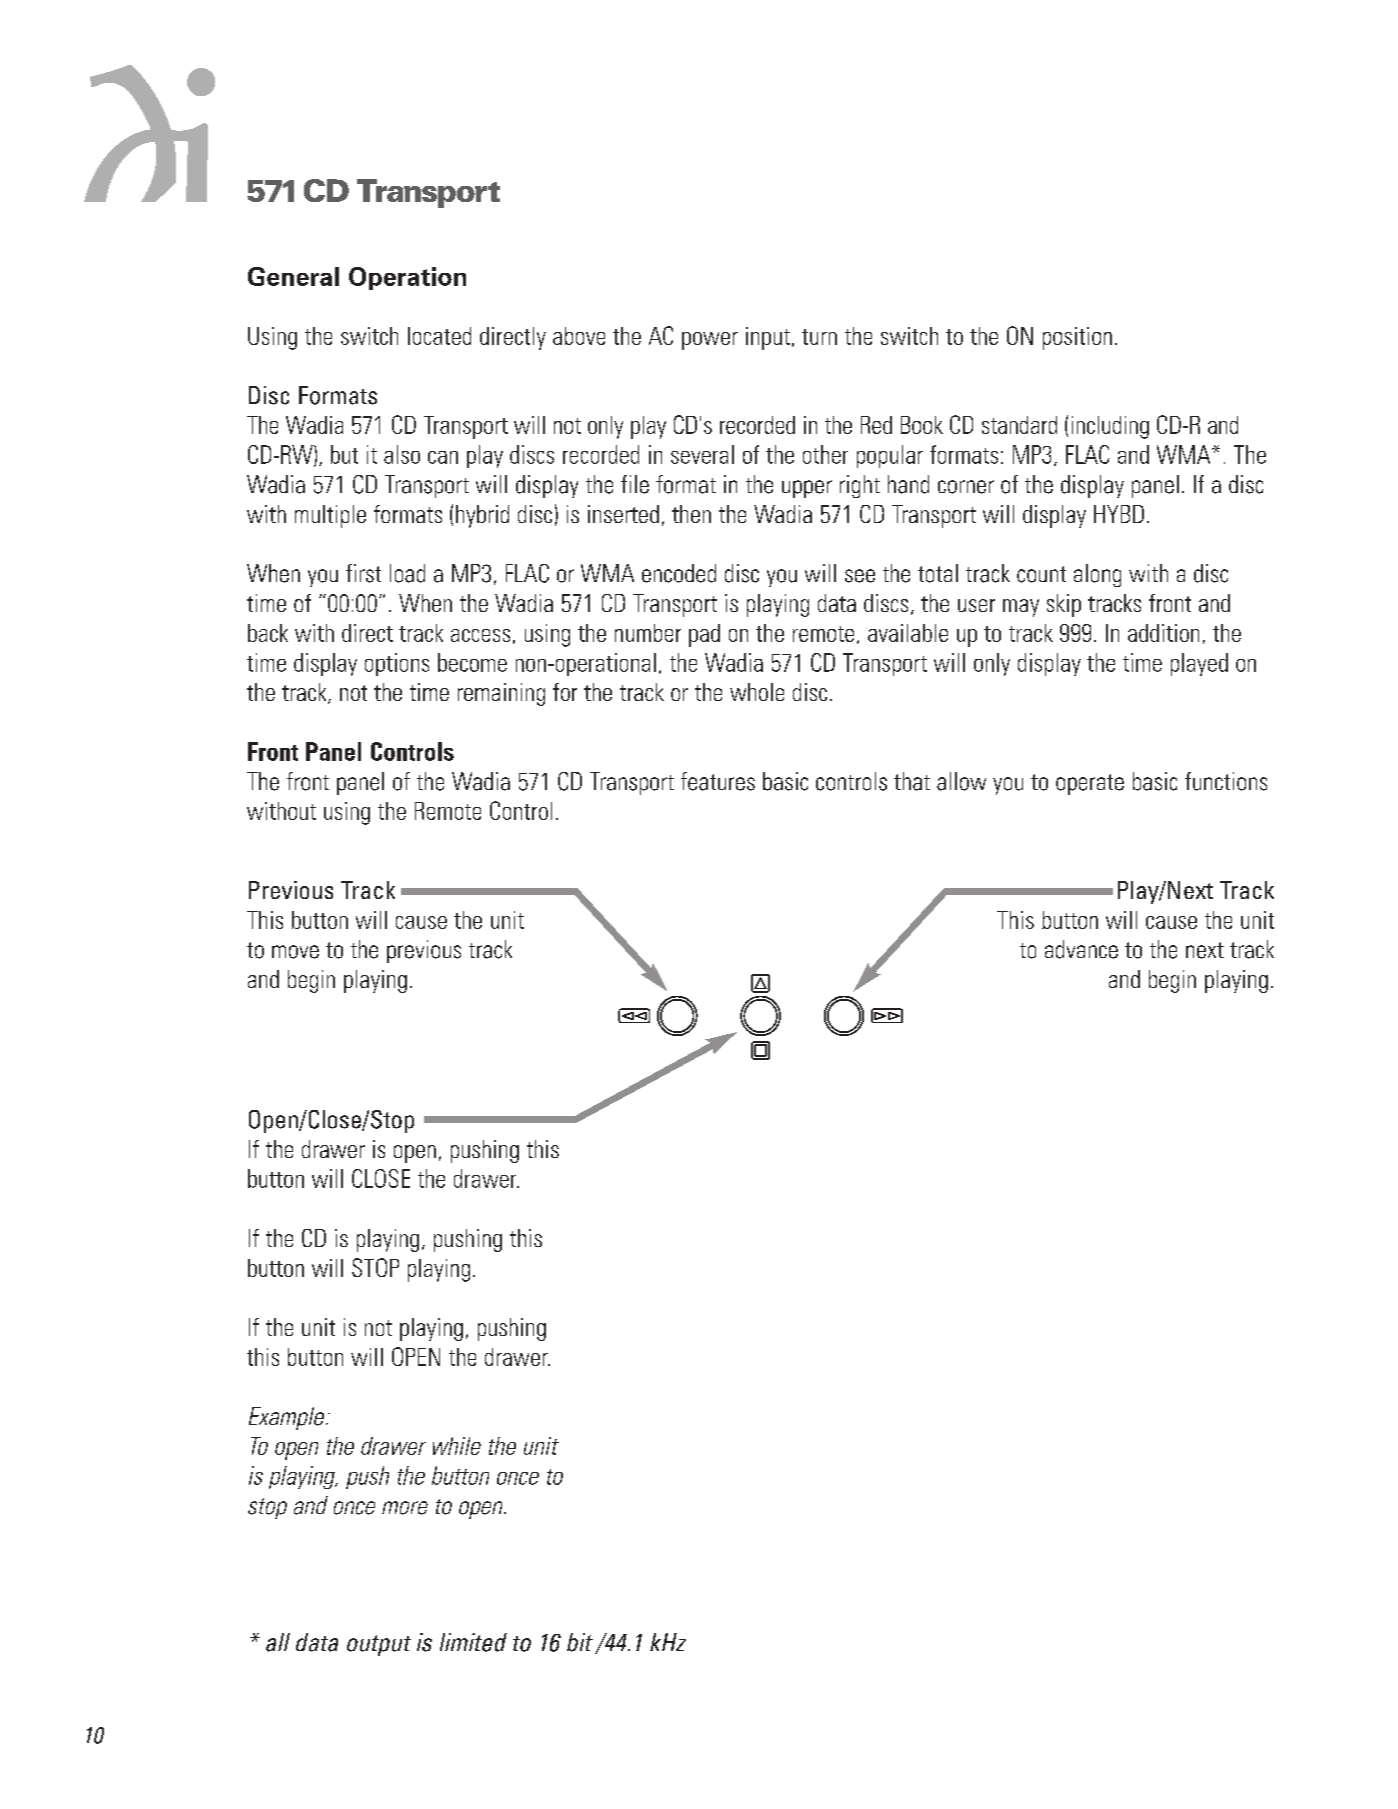 This screenshot has height=1809, width=1398. What do you see at coordinates (397, 664) in the screenshot?
I see `options` at bounding box center [397, 664].
